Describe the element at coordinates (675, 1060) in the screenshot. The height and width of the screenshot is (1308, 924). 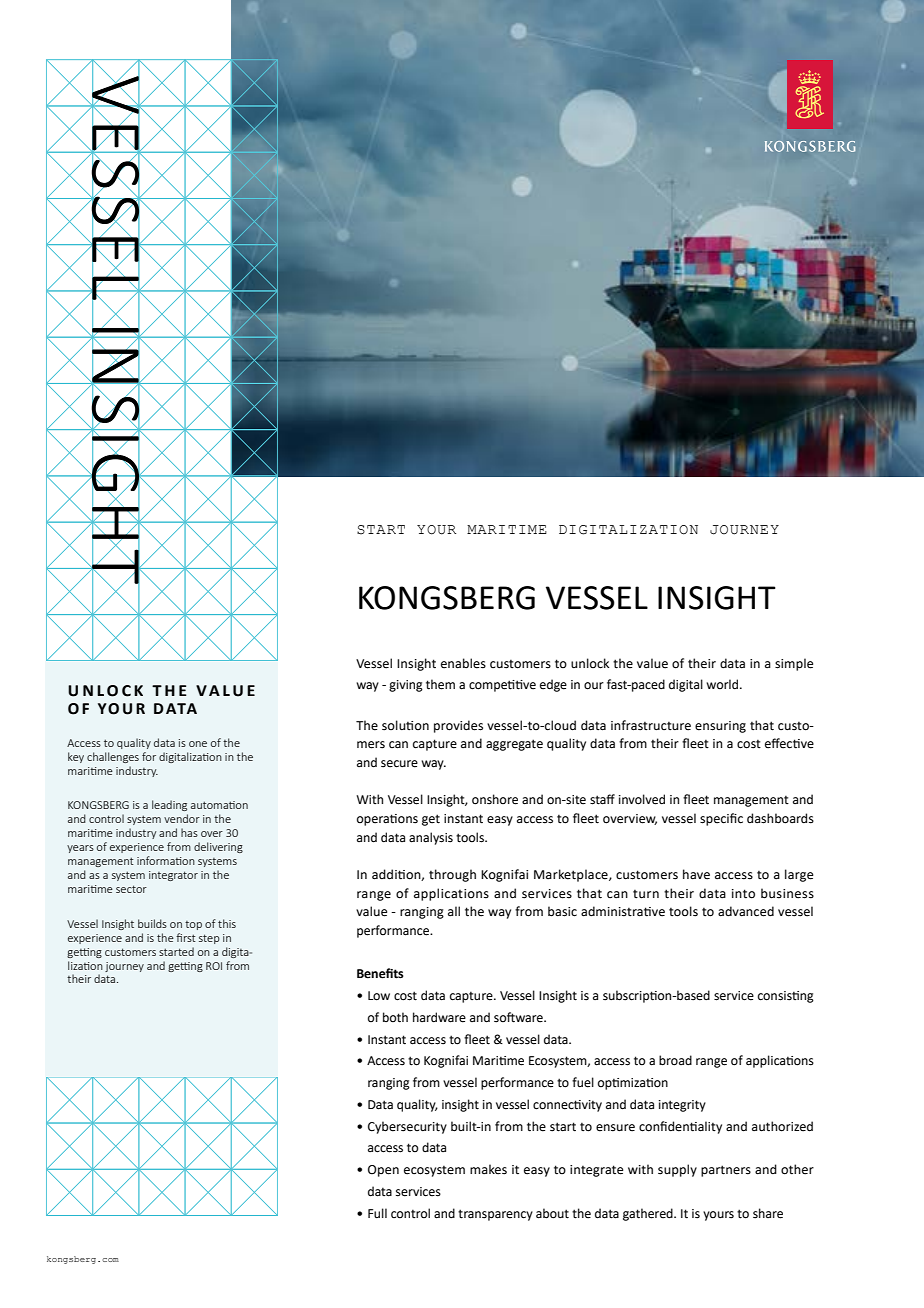
I see `broad` at that location.
